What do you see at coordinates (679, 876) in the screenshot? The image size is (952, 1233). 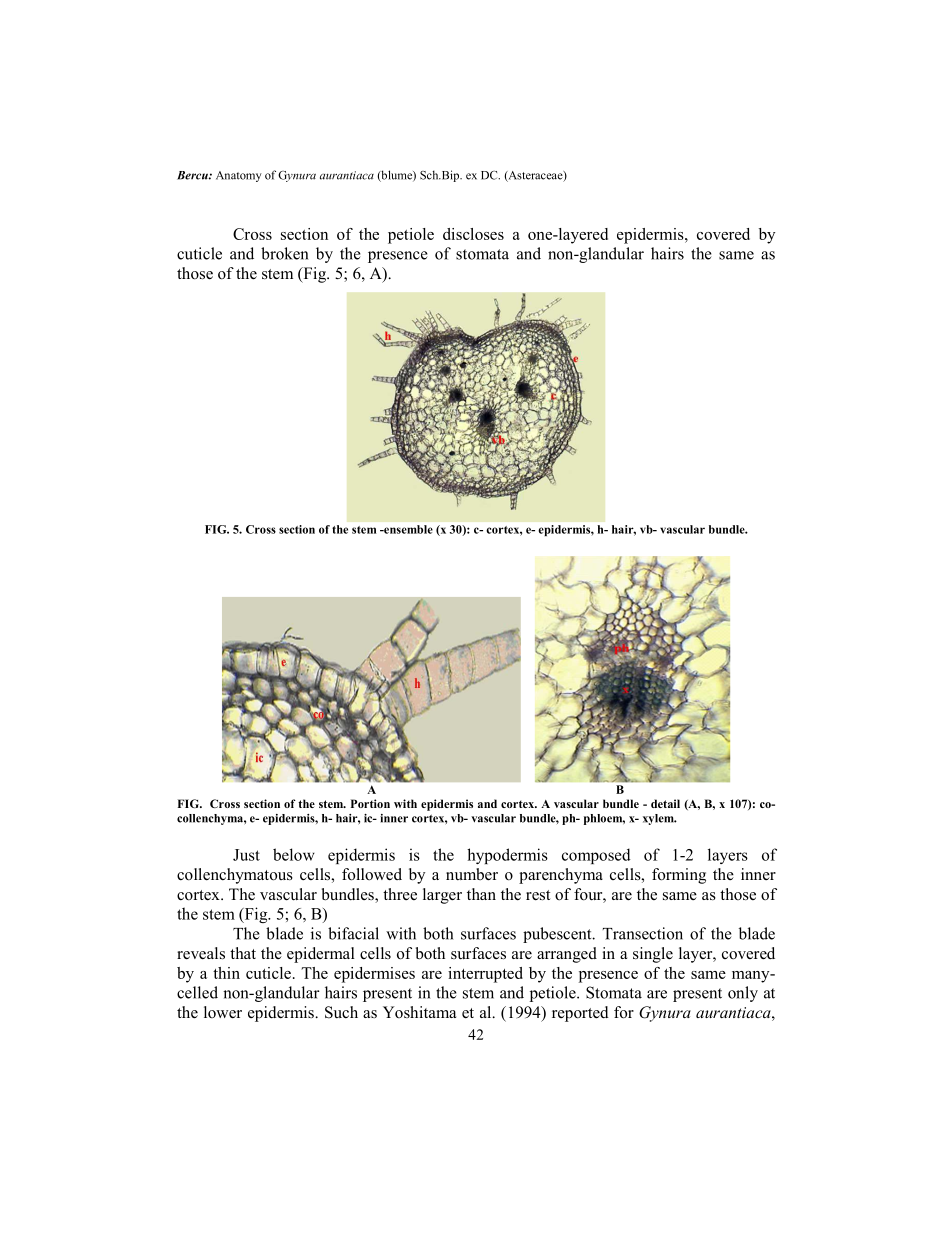 I see `forming` at bounding box center [679, 876].
